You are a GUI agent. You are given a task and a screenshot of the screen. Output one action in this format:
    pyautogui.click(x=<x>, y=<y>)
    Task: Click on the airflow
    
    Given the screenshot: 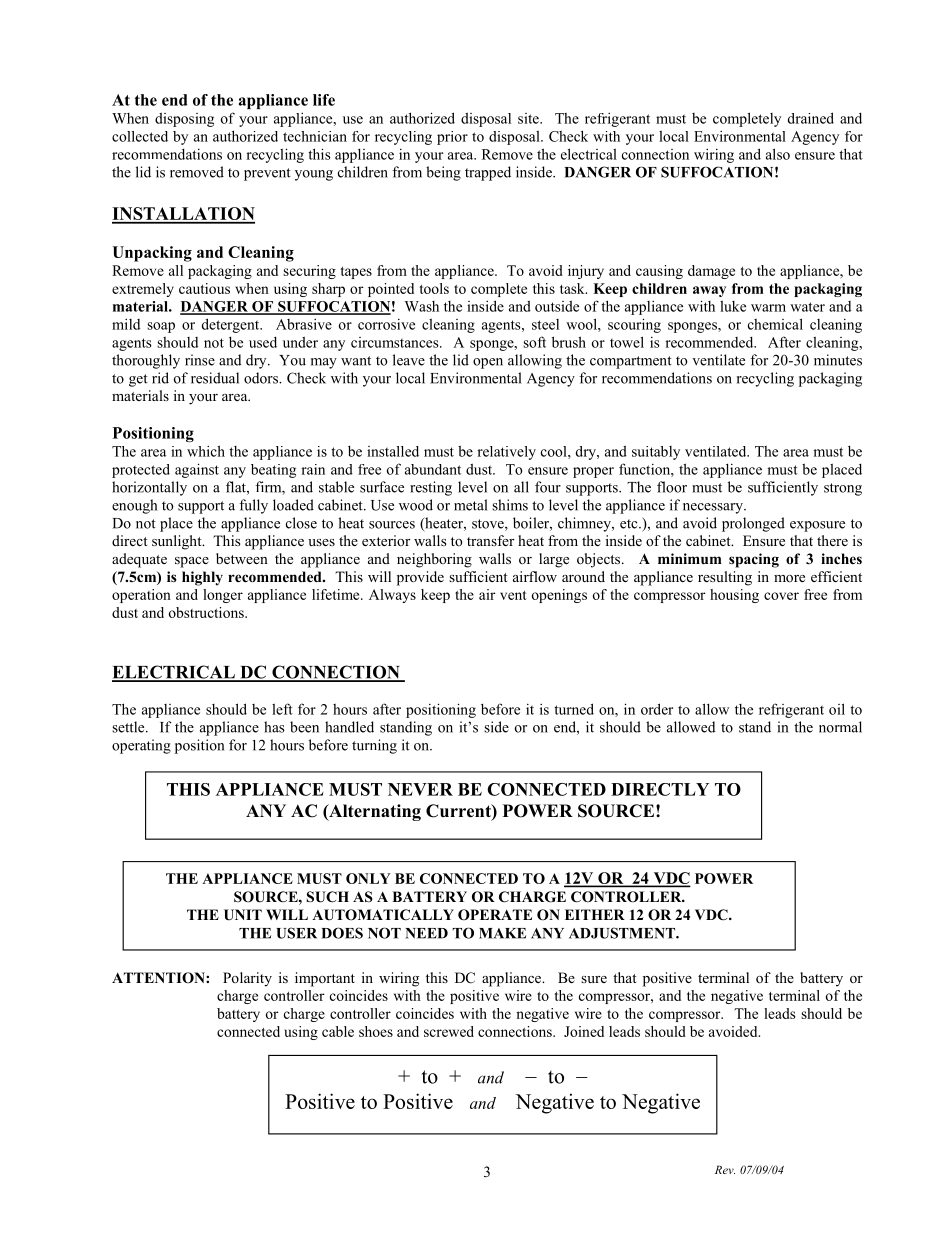 What is the action you would take?
    pyautogui.click(x=535, y=576)
